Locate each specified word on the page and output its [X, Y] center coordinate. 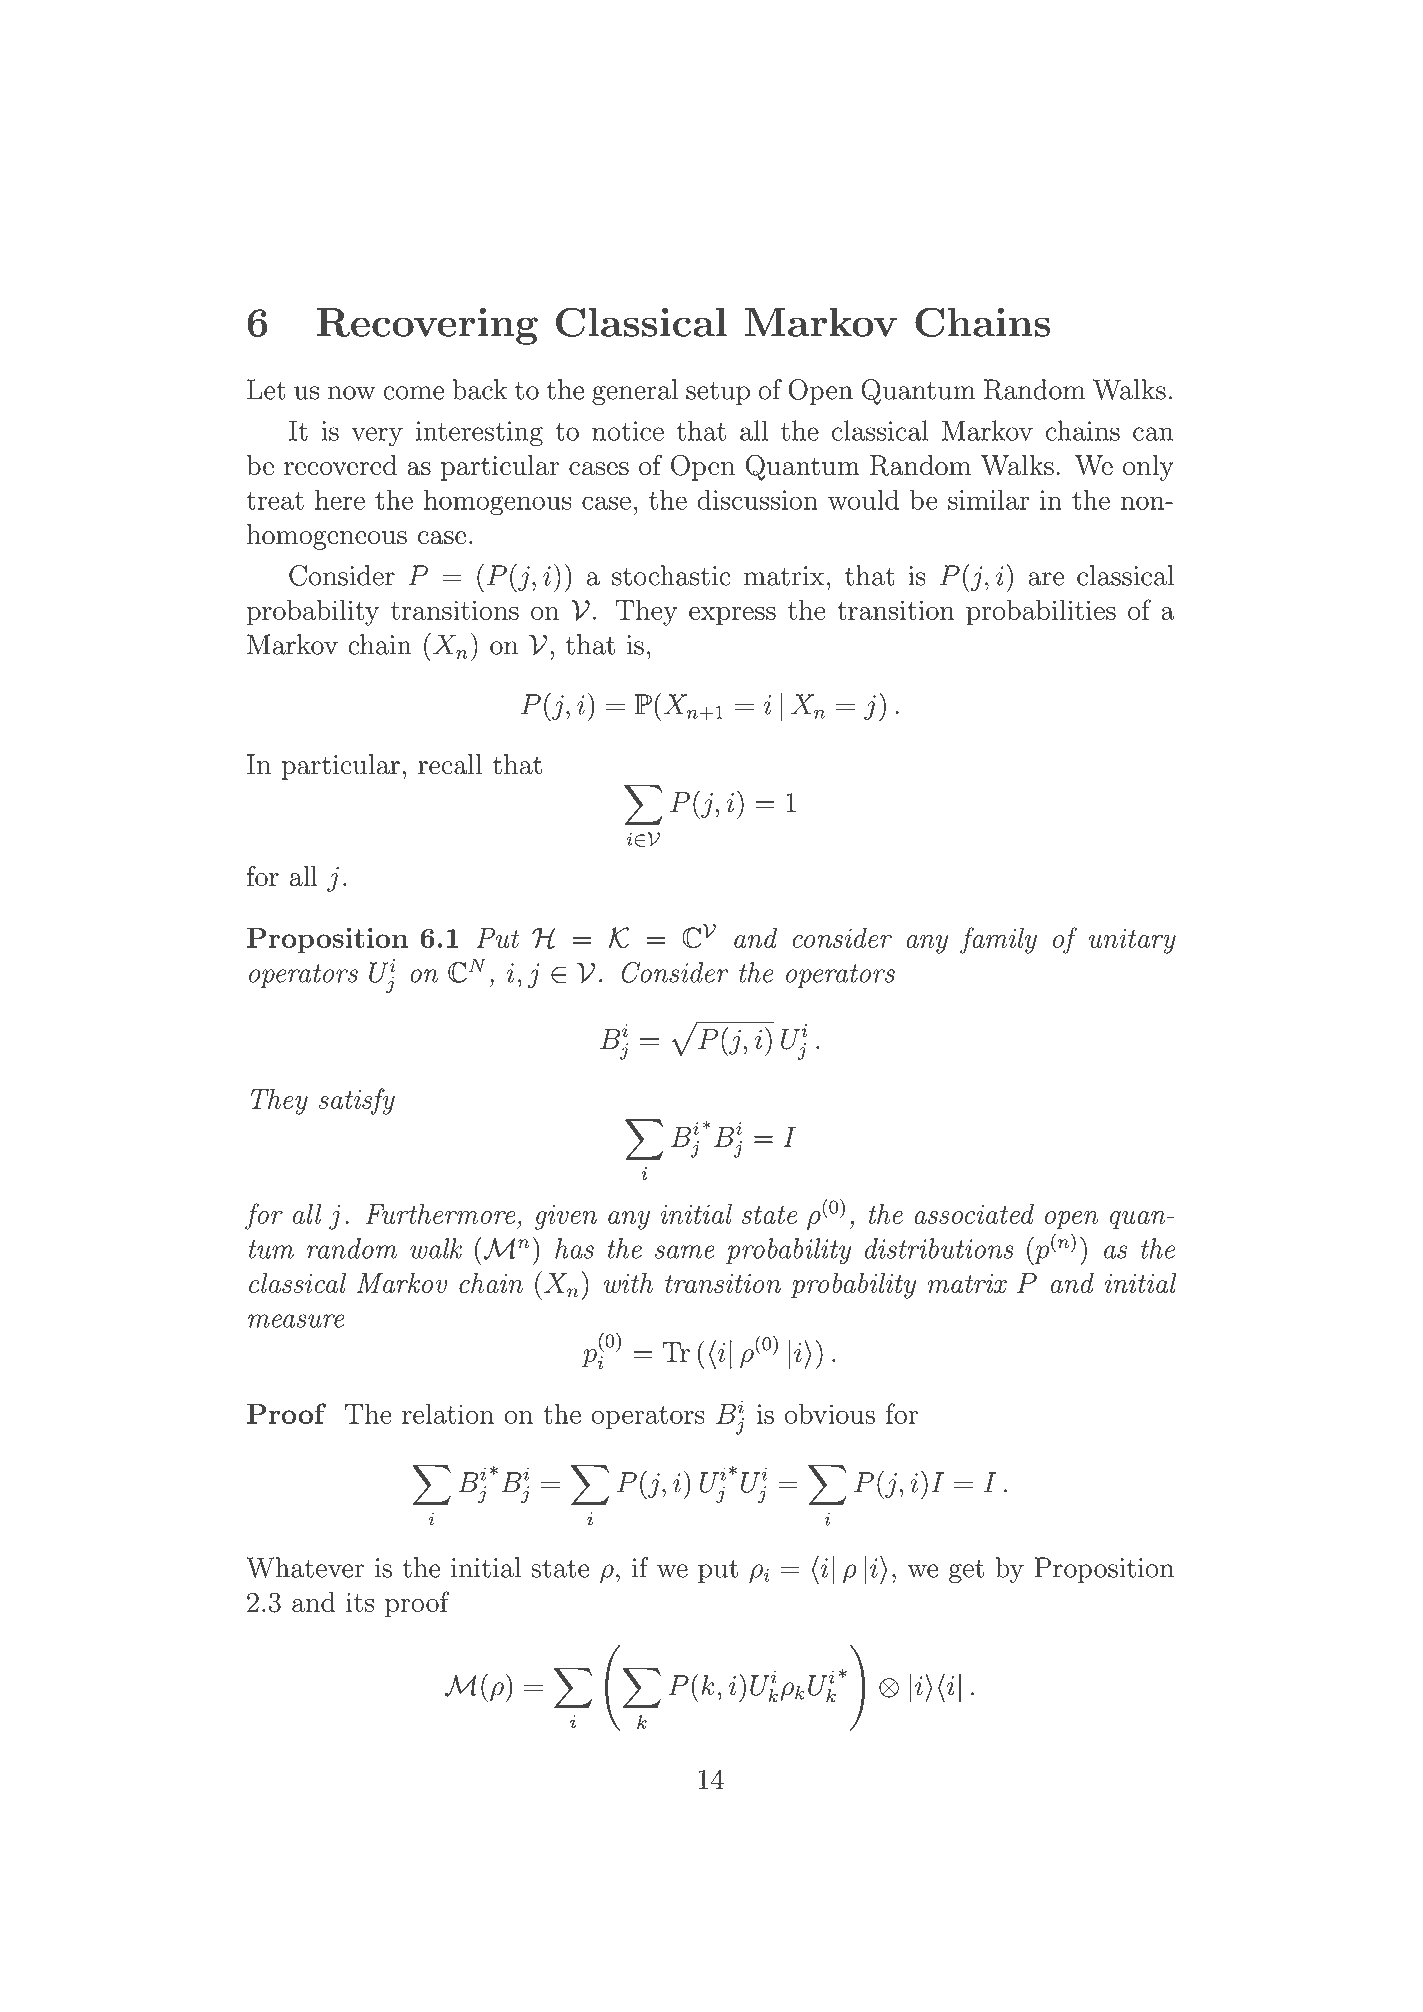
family [998, 940]
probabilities [1041, 613]
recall [450, 764]
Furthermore [440, 1214]
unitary [1132, 941]
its [360, 1602]
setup [718, 393]
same [685, 1252]
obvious [830, 1413]
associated [974, 1214]
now [352, 393]
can [1153, 434]
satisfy [356, 1101]
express [732, 616]
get [966, 1571]
